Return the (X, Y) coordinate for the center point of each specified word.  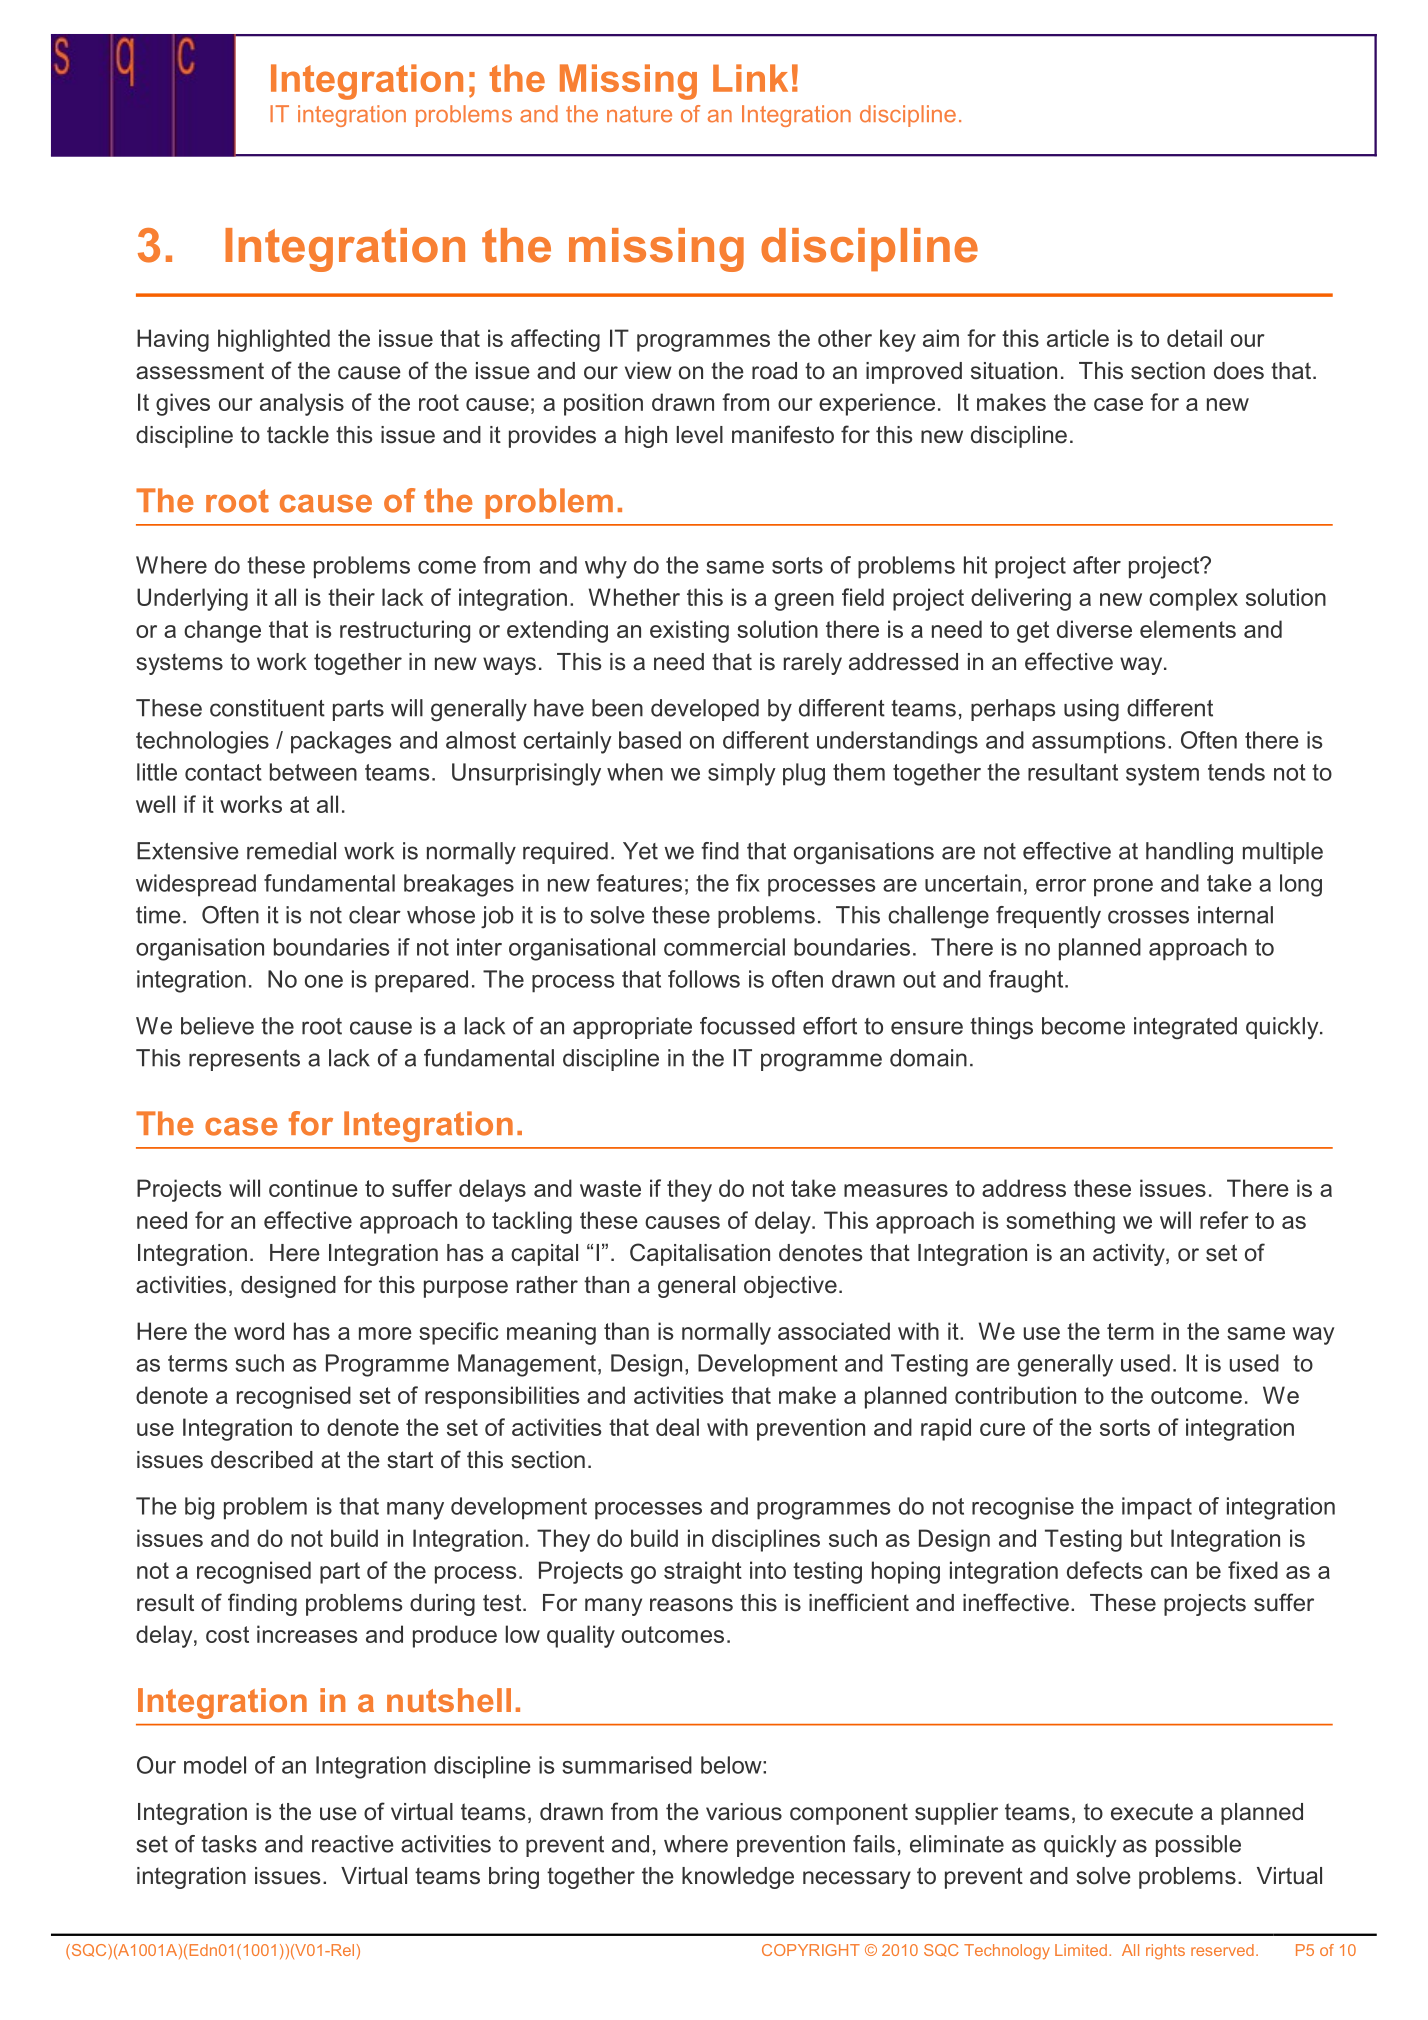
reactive (353, 1844)
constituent (267, 708)
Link (750, 78)
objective (790, 1287)
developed (705, 710)
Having (173, 340)
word (259, 1331)
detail (1194, 338)
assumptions (1098, 742)
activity (1130, 1255)
